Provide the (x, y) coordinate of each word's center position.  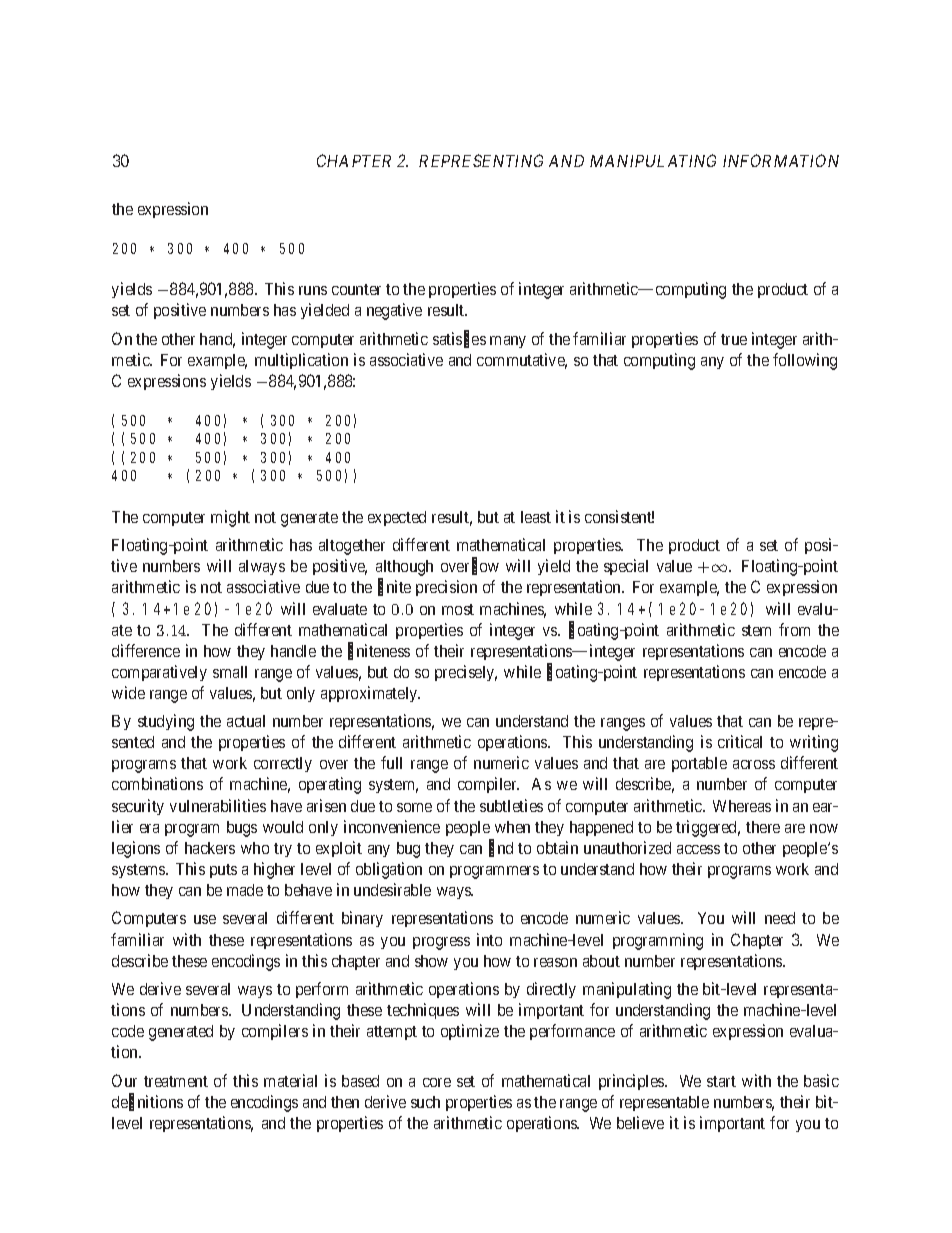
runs (313, 290)
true (734, 339)
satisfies (459, 339)
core (437, 1082)
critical (740, 741)
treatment (176, 1081)
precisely (466, 673)
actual (246, 721)
